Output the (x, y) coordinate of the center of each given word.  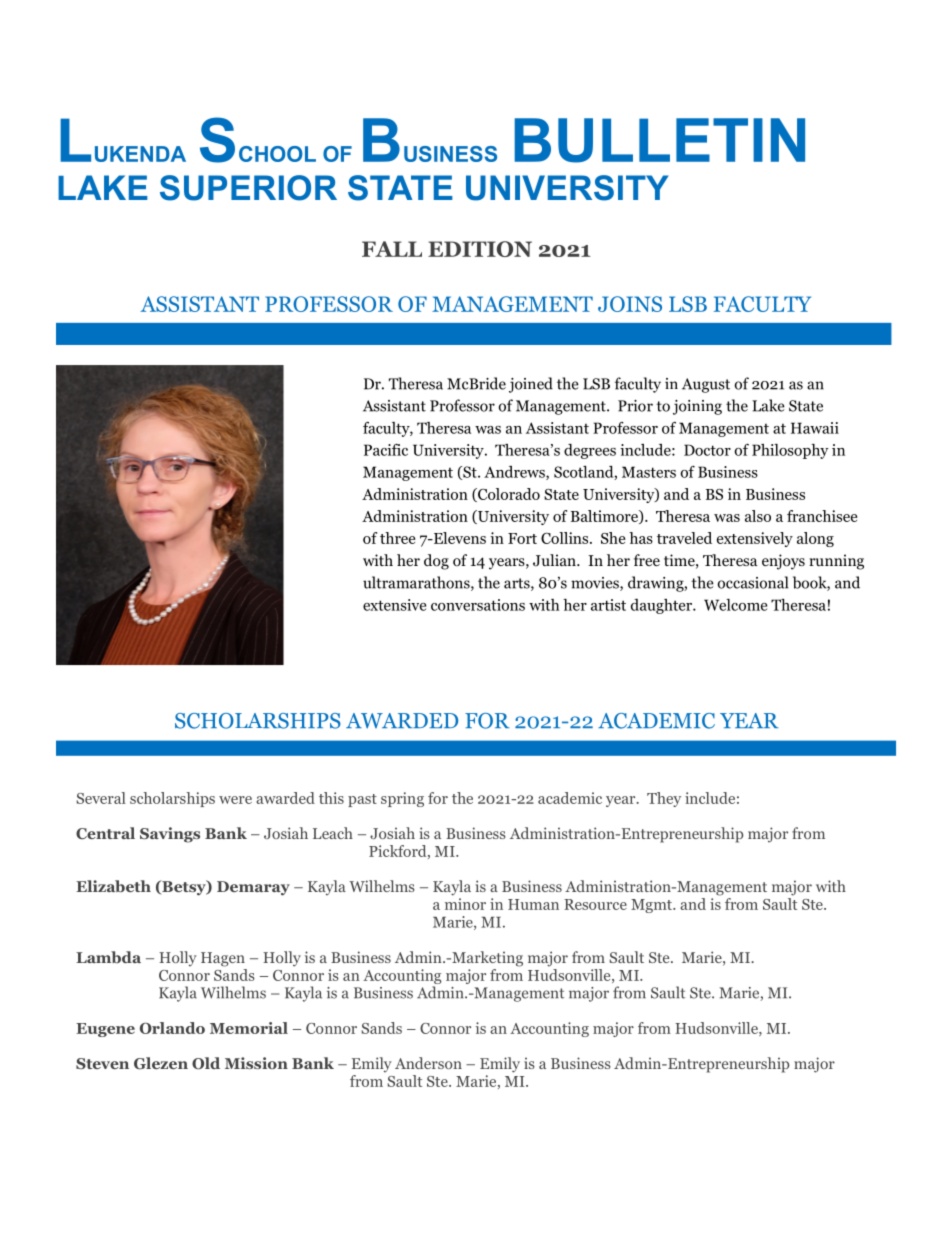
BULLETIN (659, 140)
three (397, 538)
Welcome (735, 605)
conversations (478, 605)
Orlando (172, 1028)
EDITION (480, 249)
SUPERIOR (248, 188)
